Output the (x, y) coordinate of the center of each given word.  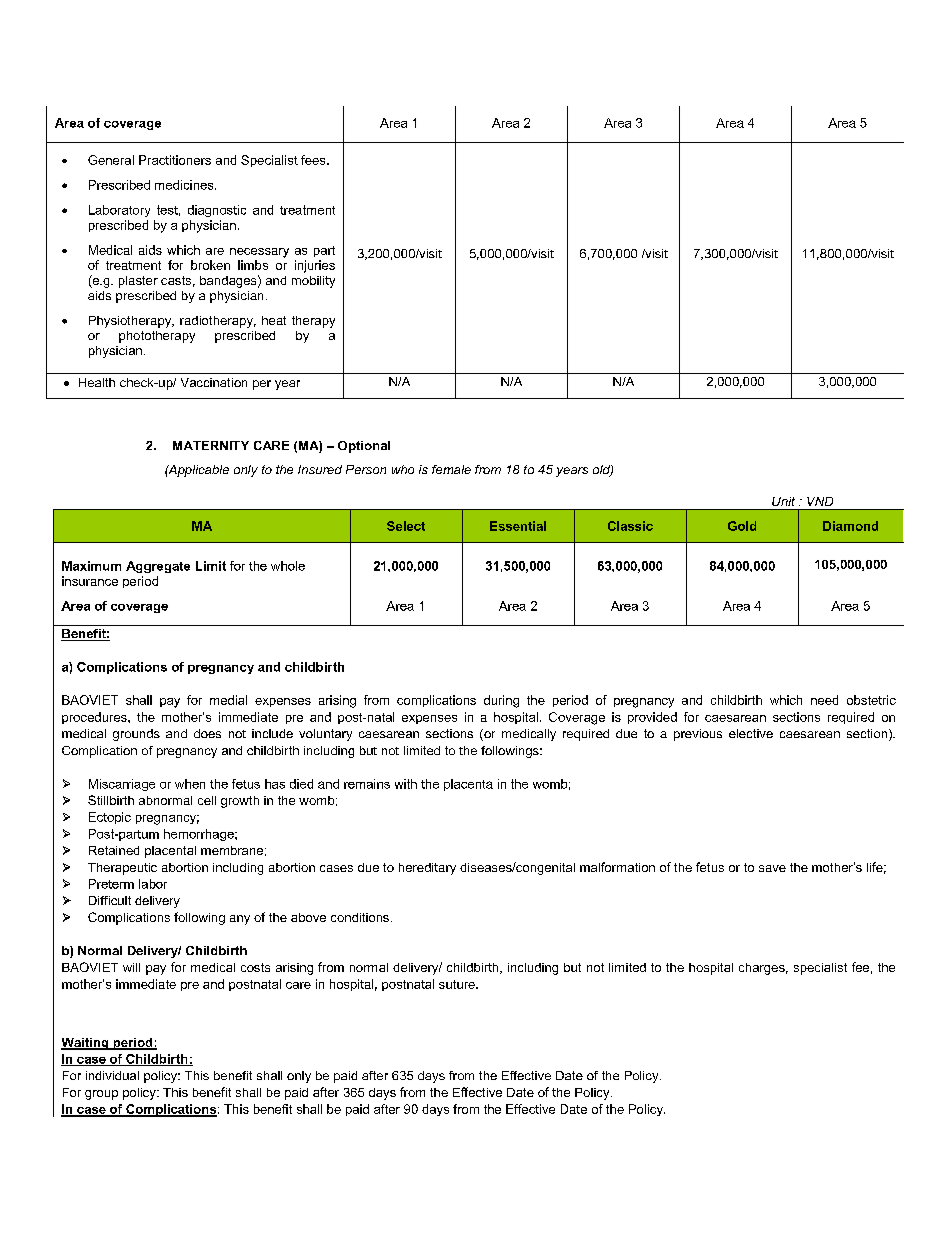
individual (112, 1075)
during (501, 701)
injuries (315, 266)
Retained (114, 850)
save (772, 868)
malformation (617, 867)
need (824, 700)
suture (458, 984)
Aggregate (158, 567)
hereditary (427, 869)
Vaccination (214, 382)
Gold (742, 526)
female (451, 469)
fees (314, 160)
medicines (185, 185)
